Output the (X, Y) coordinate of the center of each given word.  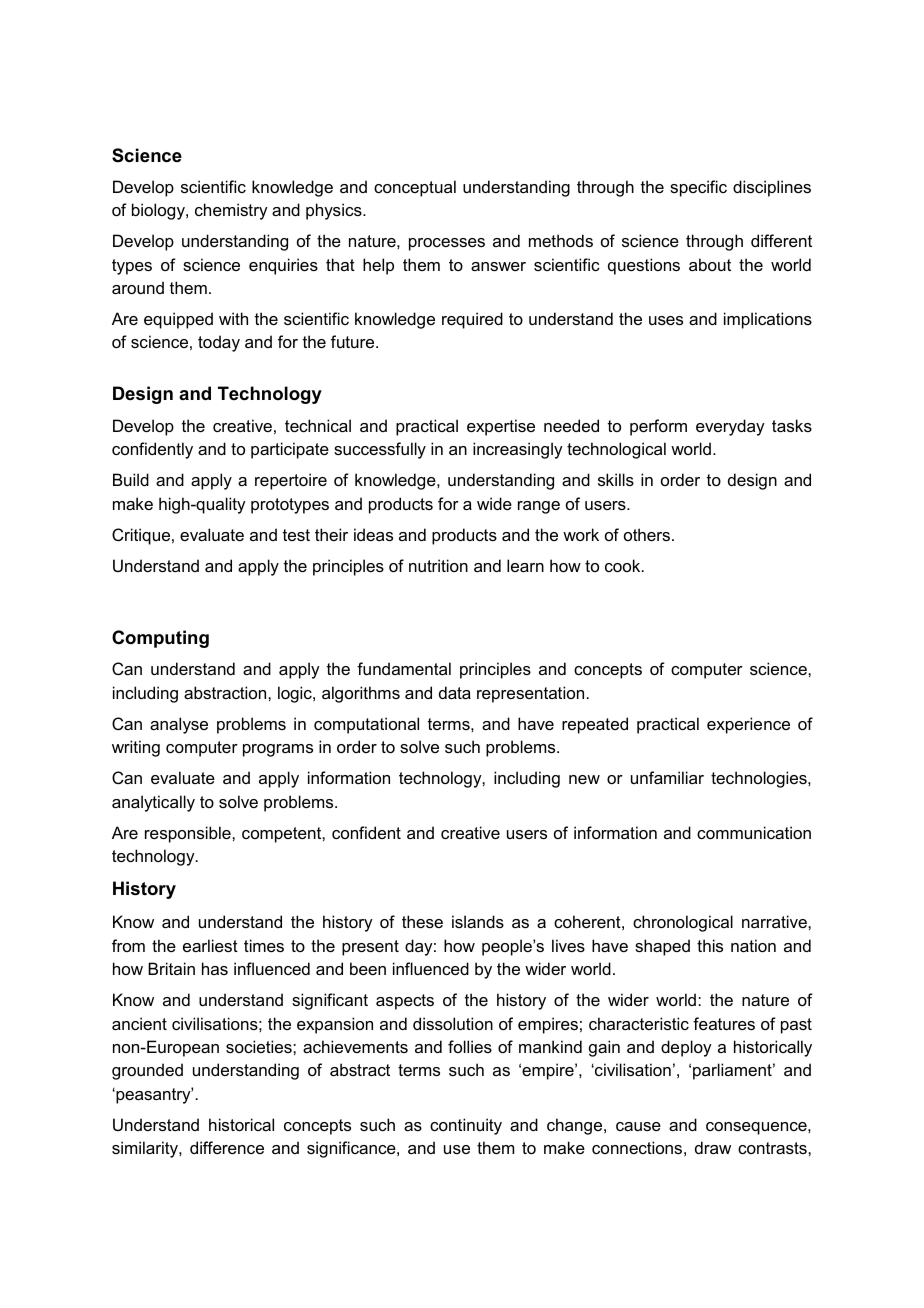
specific (698, 188)
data (455, 692)
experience (748, 725)
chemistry (231, 211)
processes (447, 244)
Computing (160, 639)
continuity (466, 1126)
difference (227, 1147)
